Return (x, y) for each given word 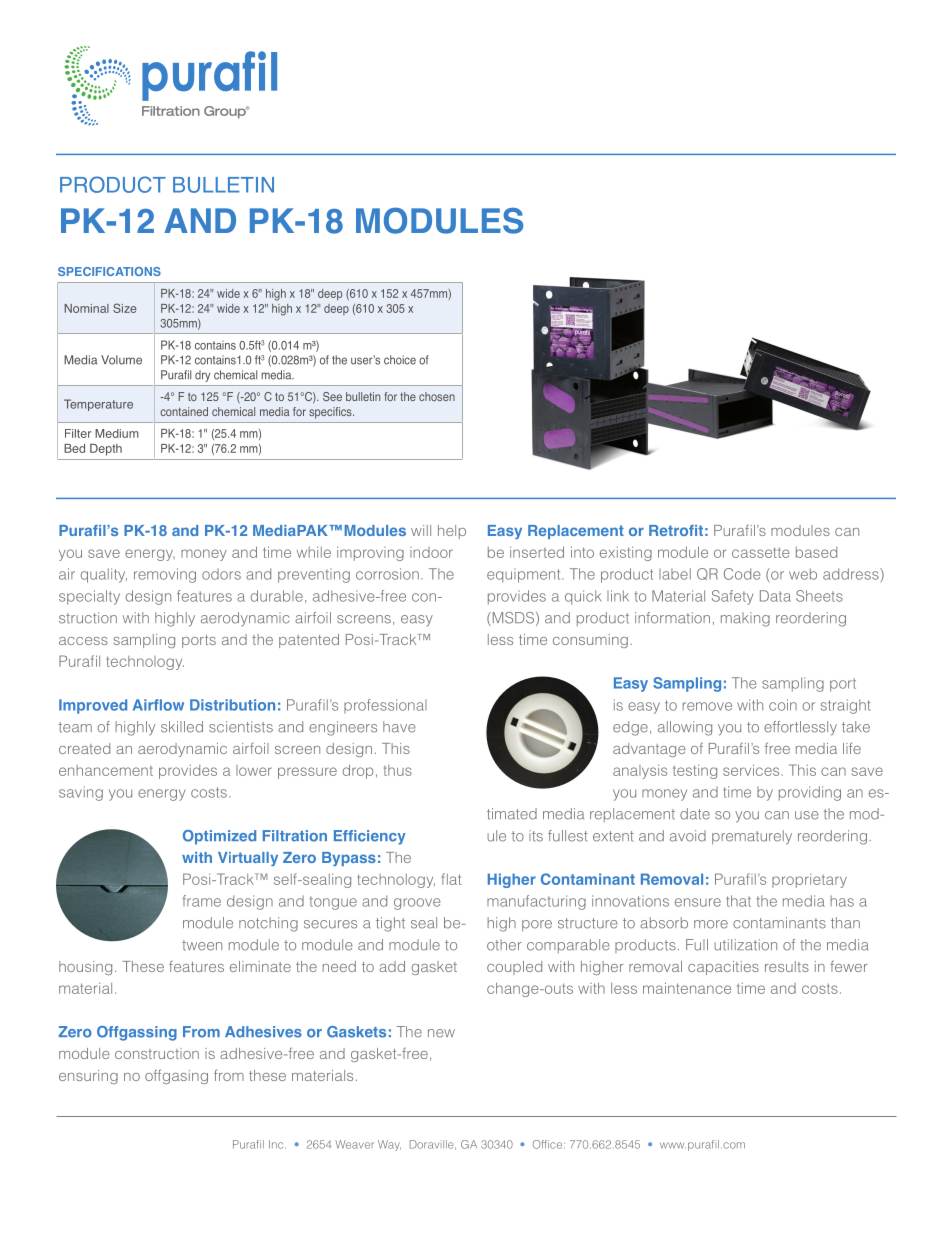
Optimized (219, 837)
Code (742, 574)
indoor (431, 552)
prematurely (752, 837)
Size (125, 308)
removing (165, 575)
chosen (437, 396)
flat (451, 879)
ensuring (88, 1077)
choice (400, 360)
